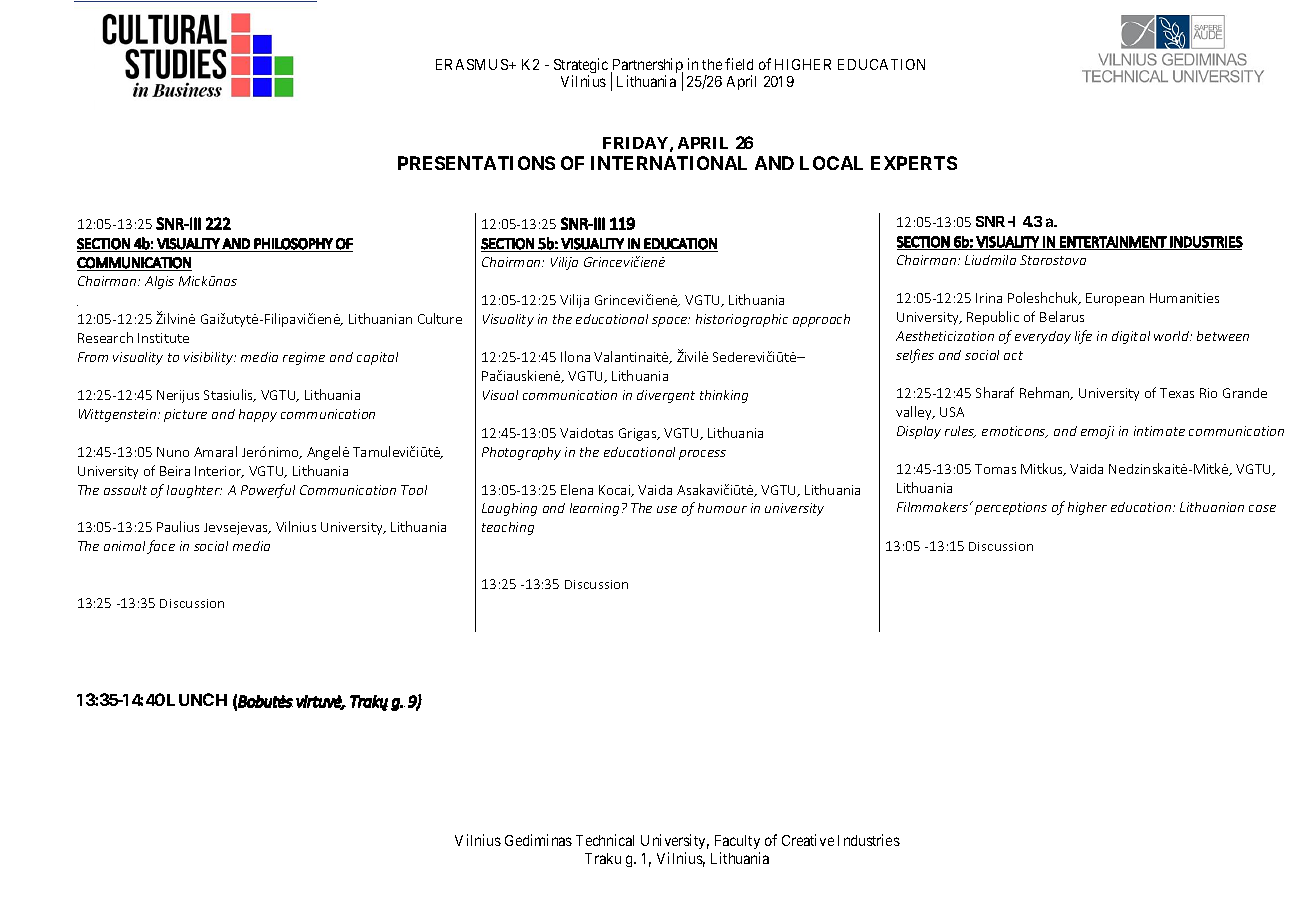  Describe the element at coordinates (219, 472) in the page. I see `Interior` at that location.
